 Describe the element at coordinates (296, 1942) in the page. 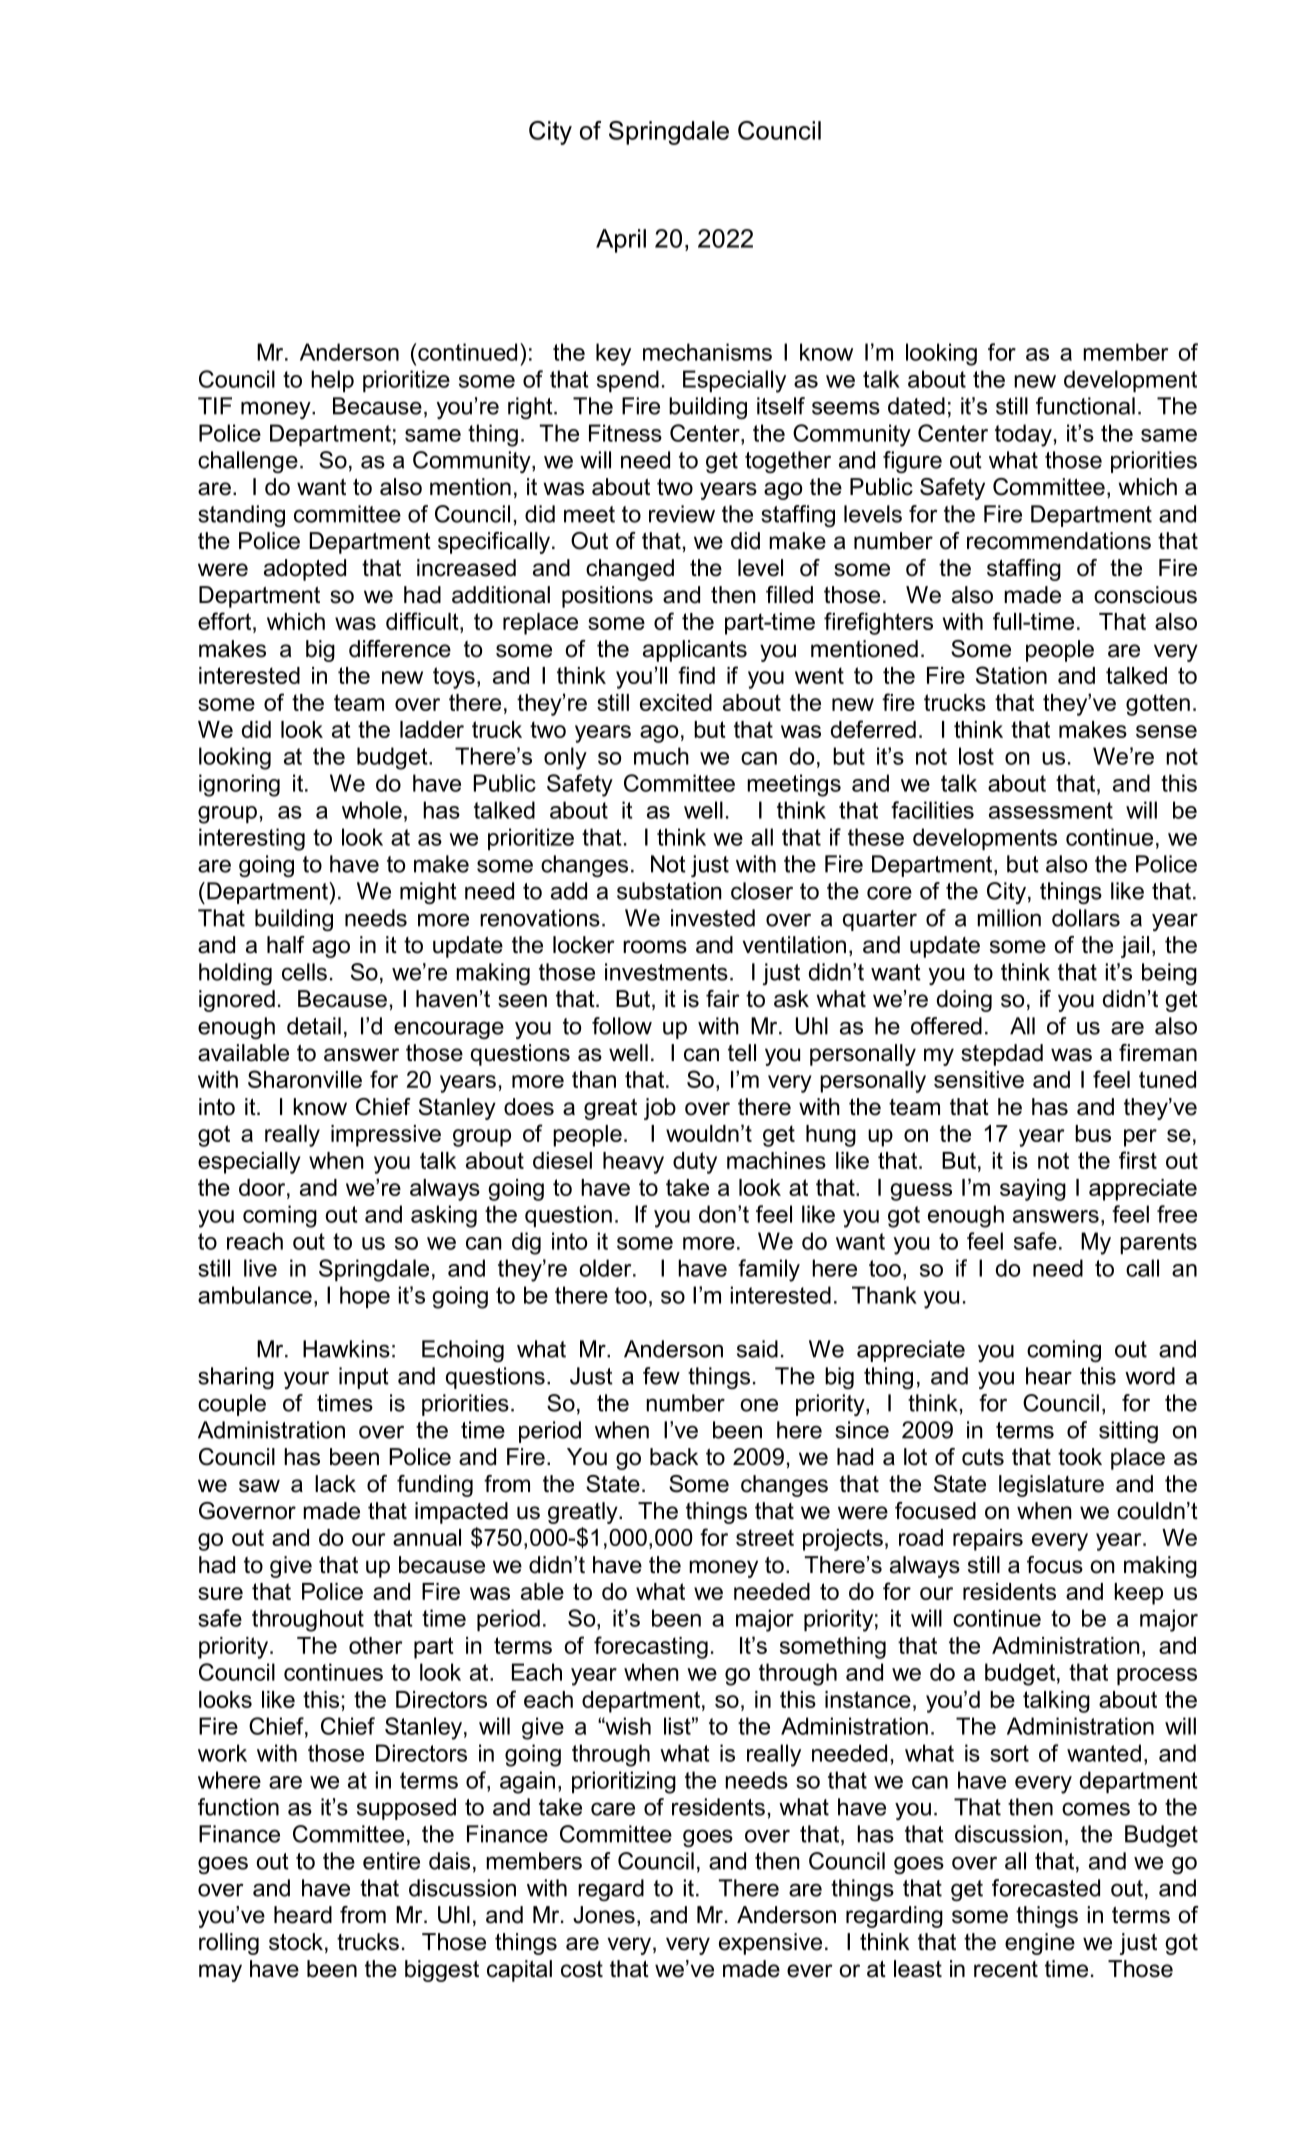

I see `stock` at that location.
